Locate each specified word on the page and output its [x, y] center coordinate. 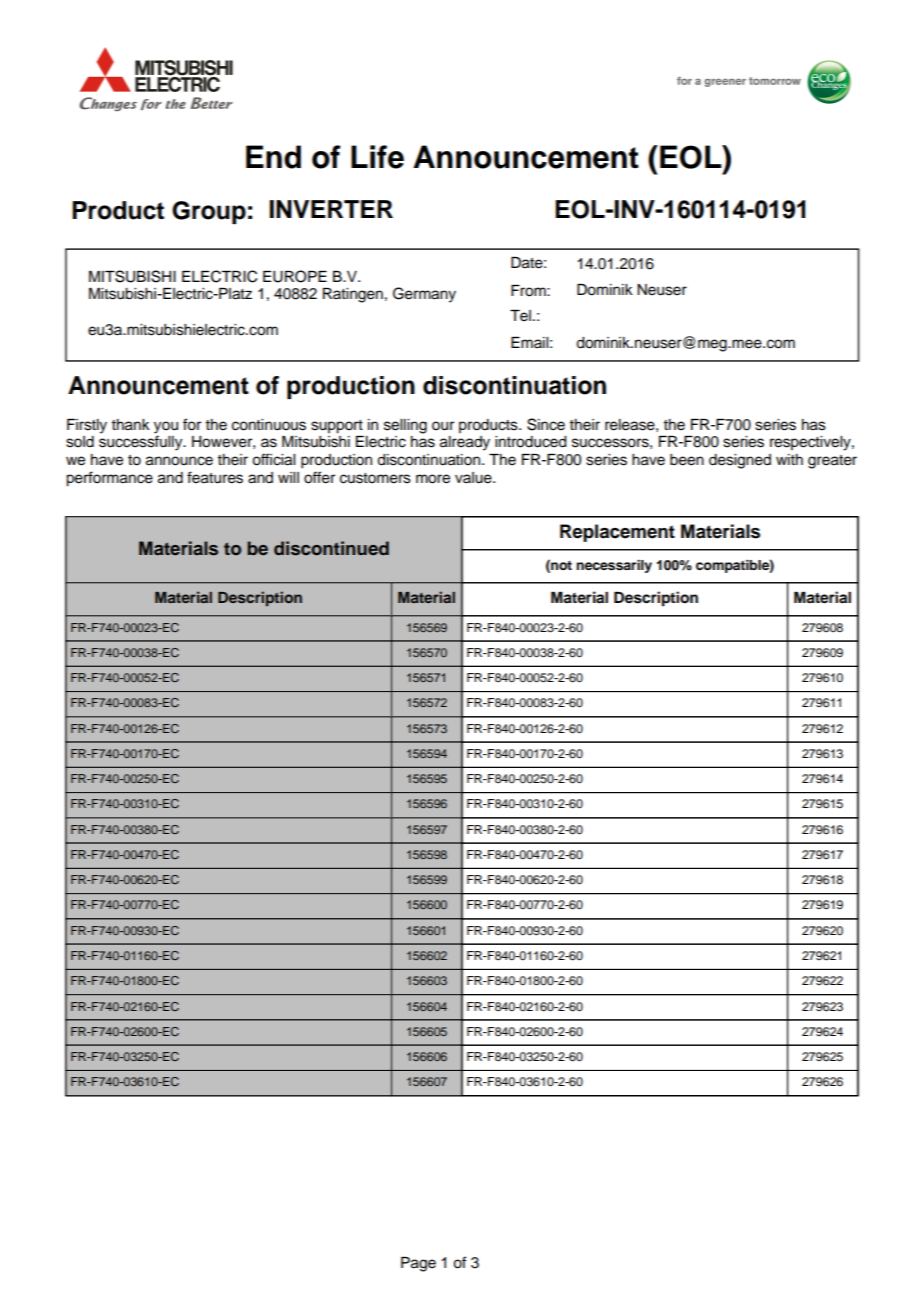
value [474, 478]
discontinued [331, 548]
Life [377, 157]
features [215, 477]
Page [418, 1264]
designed [740, 461]
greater [832, 462]
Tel [520, 316]
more [433, 479]
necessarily [614, 566]
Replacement [617, 533]
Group [209, 212]
